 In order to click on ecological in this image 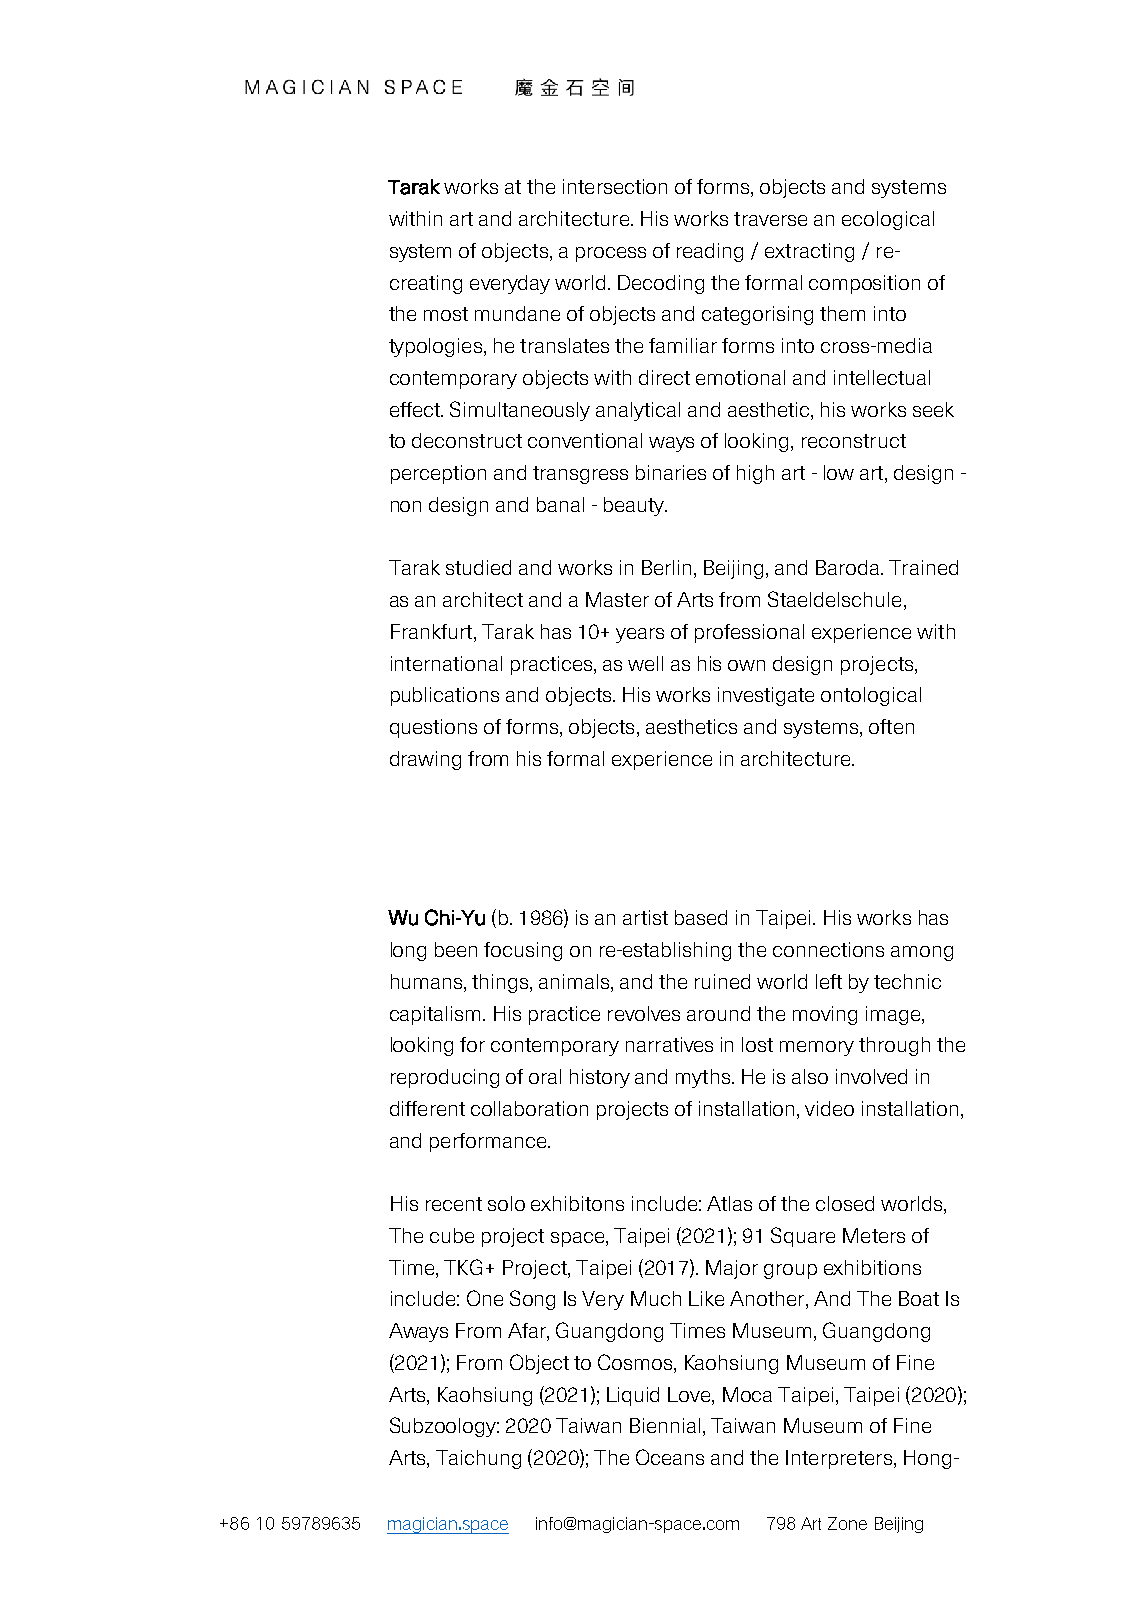, I will do `click(888, 220)`.
